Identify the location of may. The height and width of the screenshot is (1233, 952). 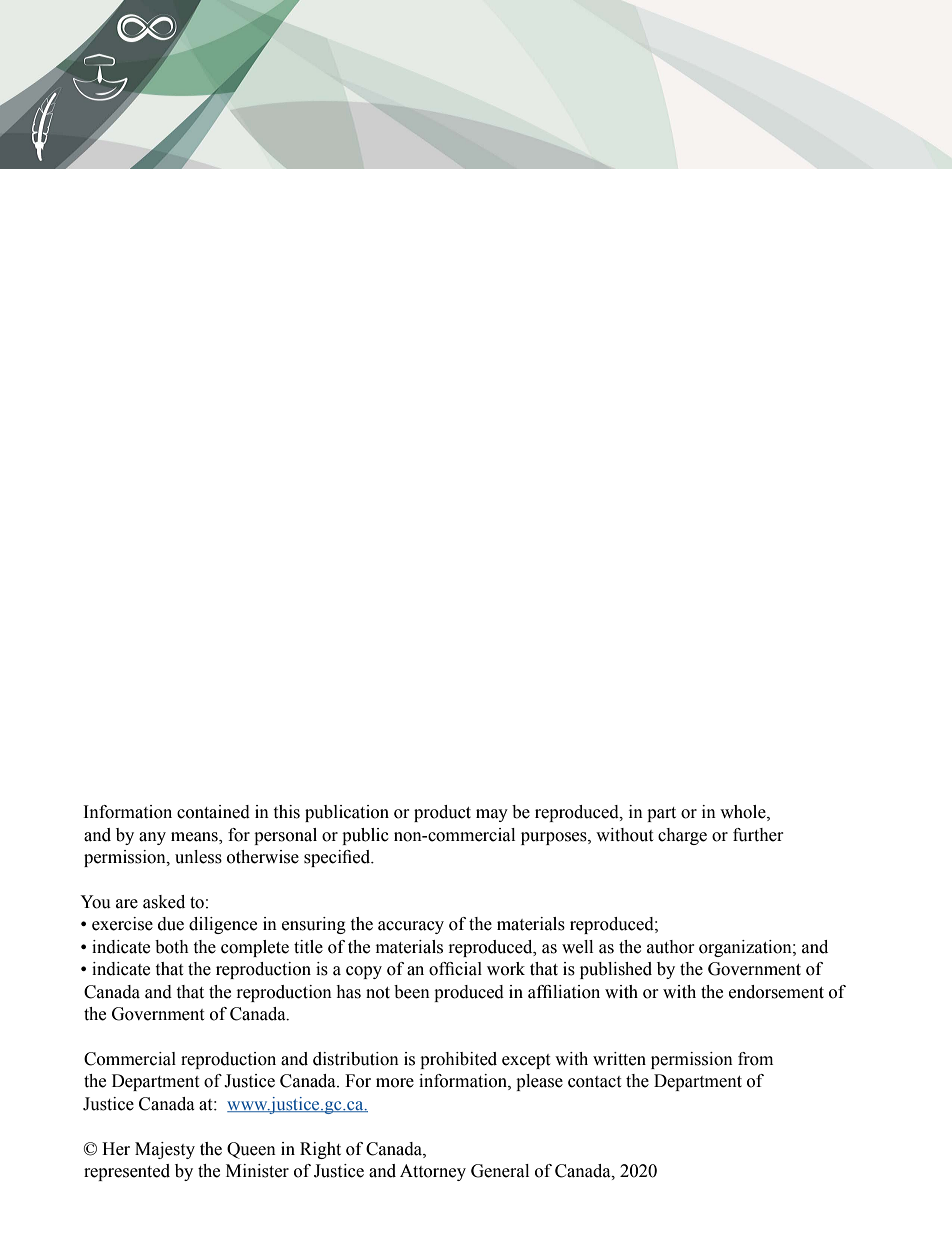
(492, 815).
